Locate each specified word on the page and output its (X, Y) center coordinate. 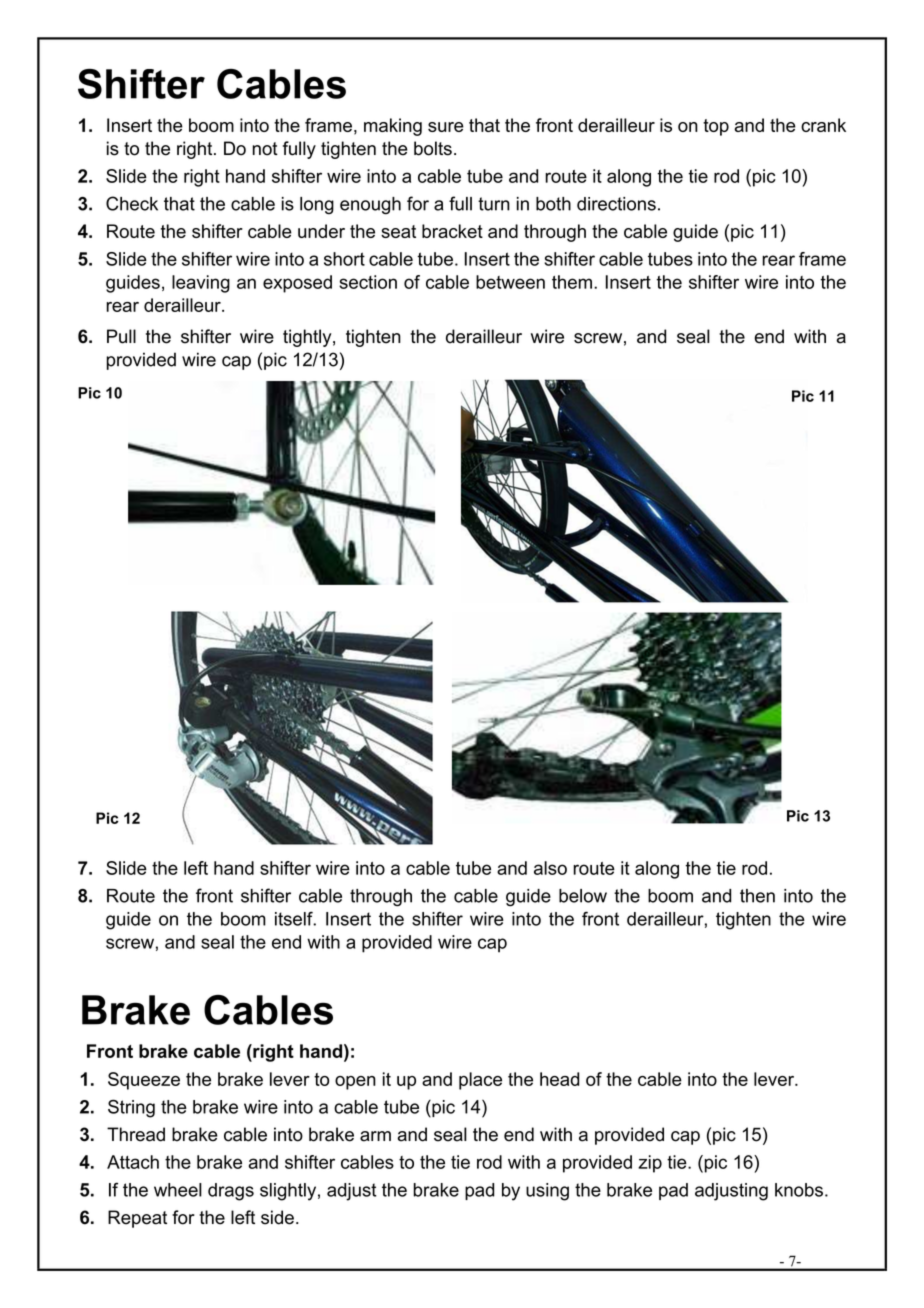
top (716, 127)
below (583, 896)
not (265, 149)
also (550, 868)
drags (231, 1192)
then (757, 896)
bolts (433, 148)
